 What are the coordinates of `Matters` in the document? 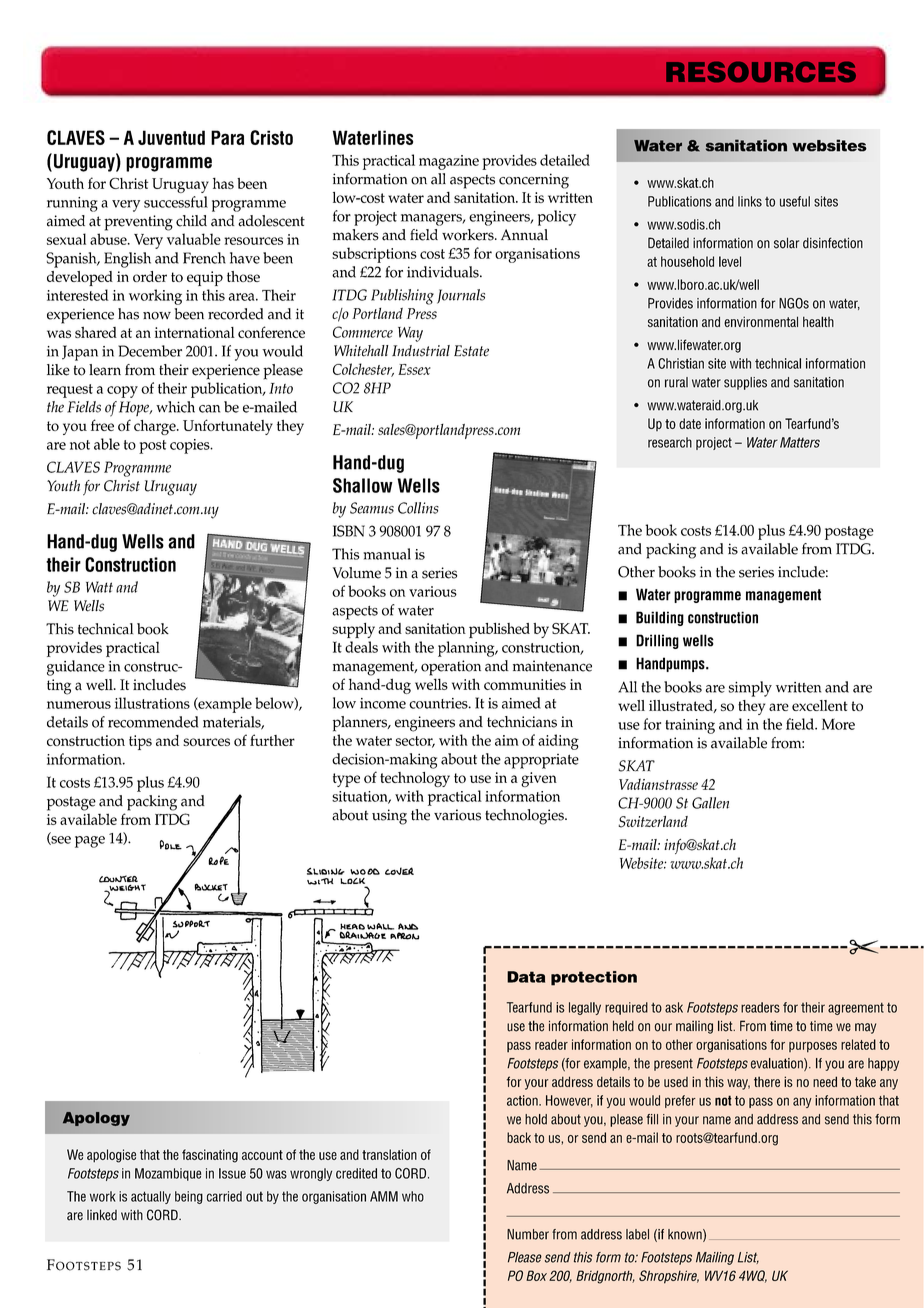 It's located at (800, 442).
